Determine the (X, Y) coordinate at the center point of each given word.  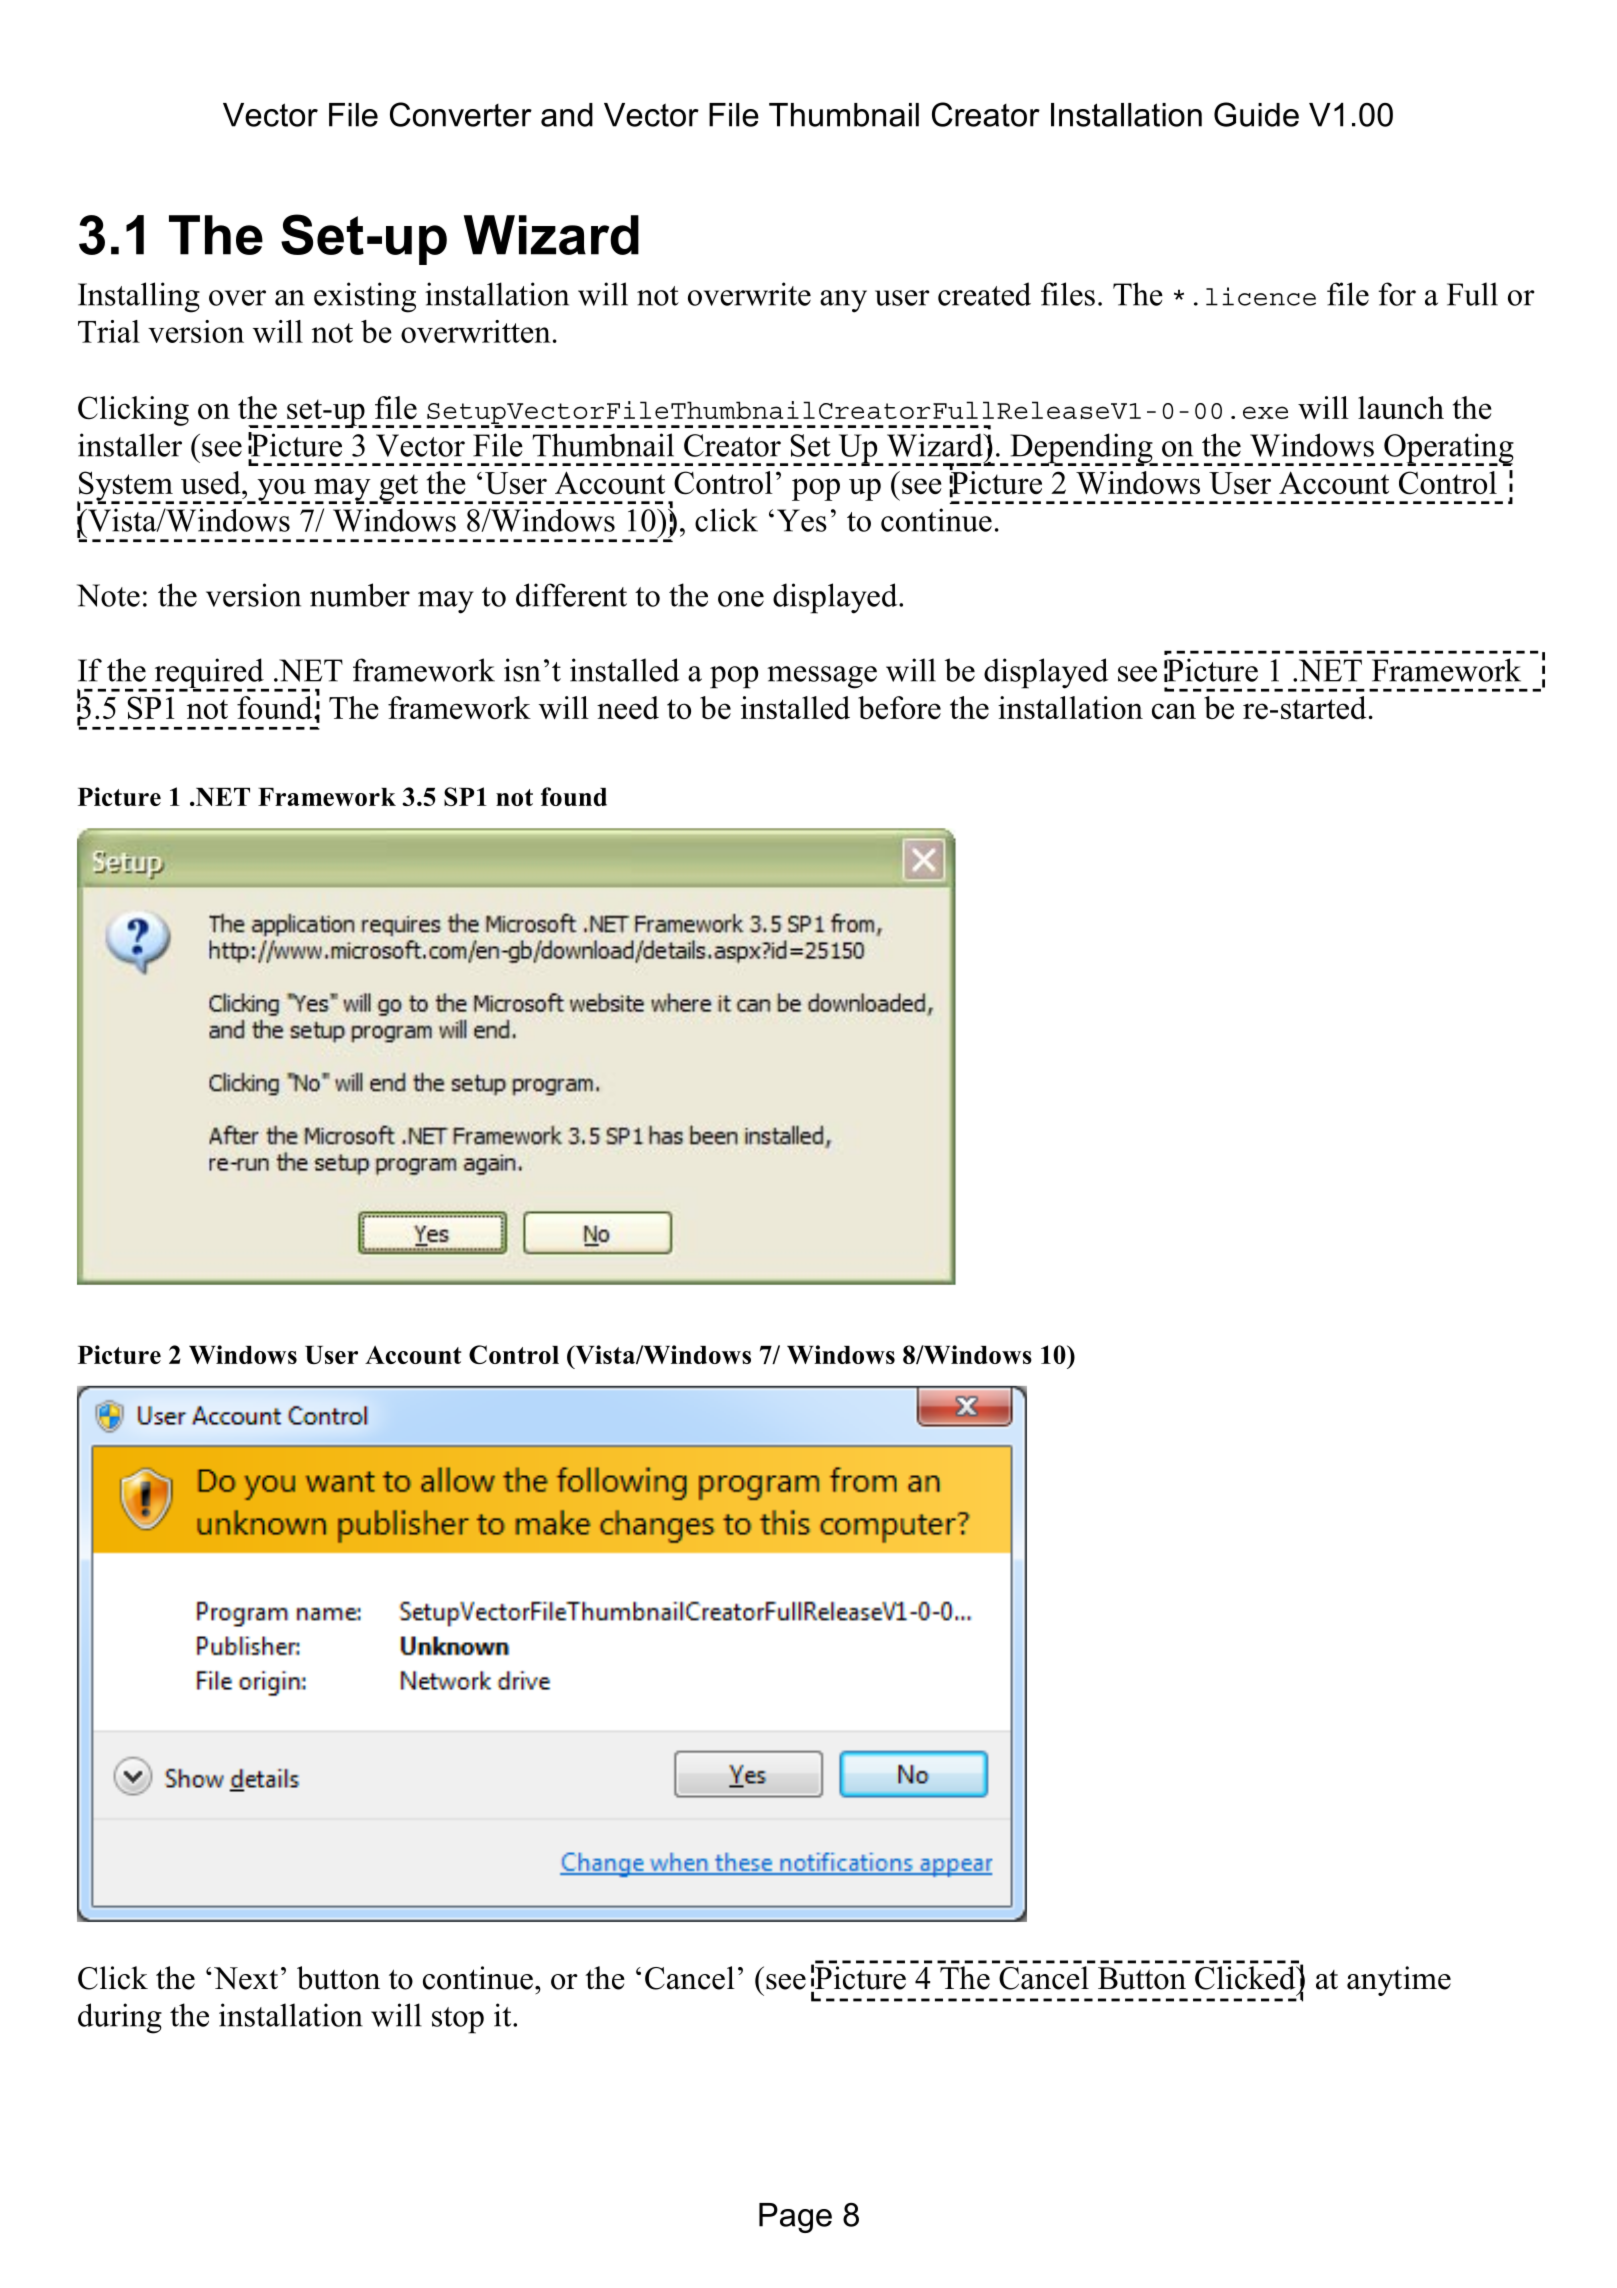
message (822, 677)
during (120, 2018)
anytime (1399, 1981)
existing (365, 297)
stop (458, 2020)
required (209, 674)
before (899, 707)
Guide (1256, 114)
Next (246, 1978)
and (567, 115)
